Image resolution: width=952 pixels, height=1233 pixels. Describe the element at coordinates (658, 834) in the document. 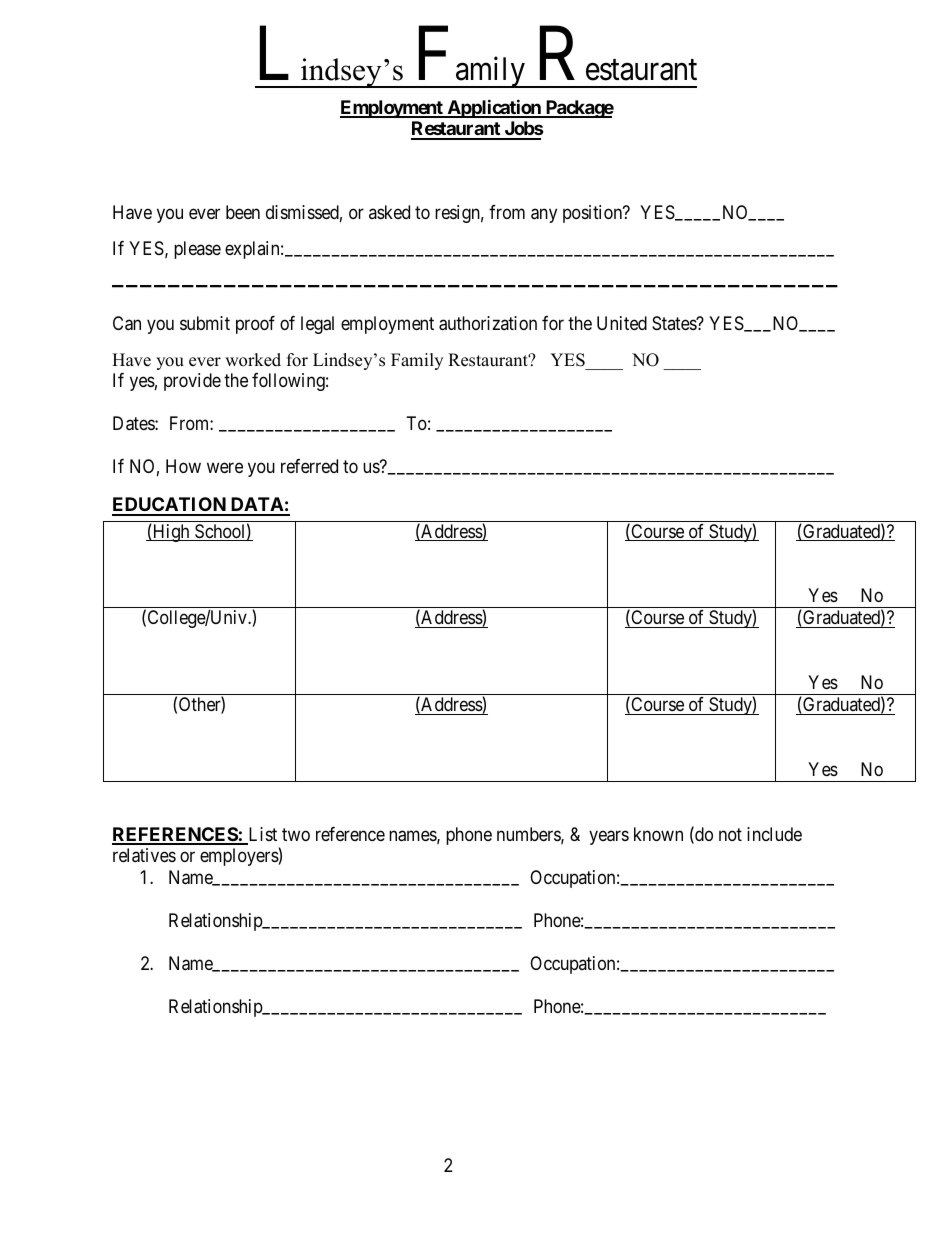

I see `known` at that location.
